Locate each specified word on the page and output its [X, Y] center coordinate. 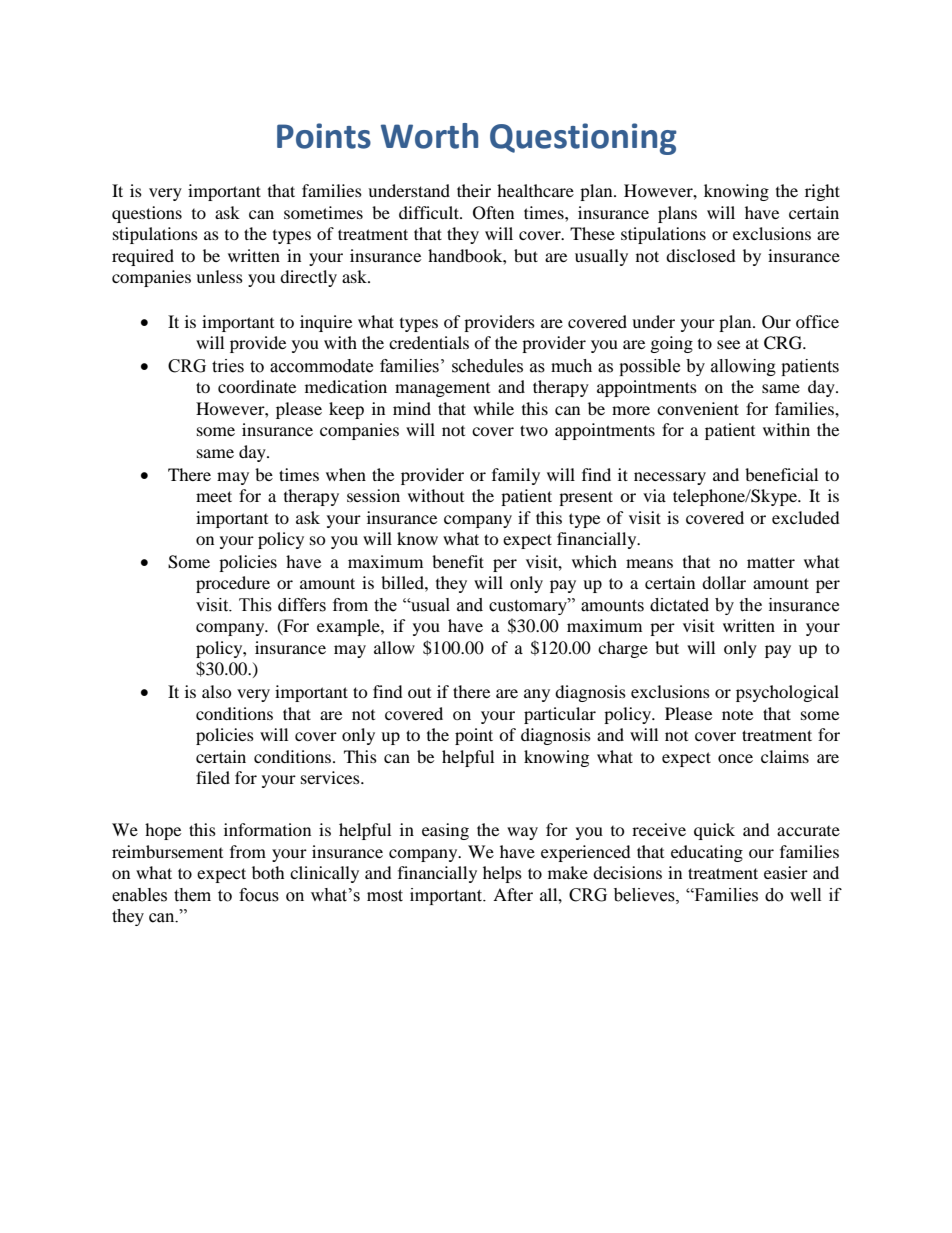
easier [786, 872]
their [474, 190]
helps [502, 874]
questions [147, 214]
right [822, 192]
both [268, 872]
